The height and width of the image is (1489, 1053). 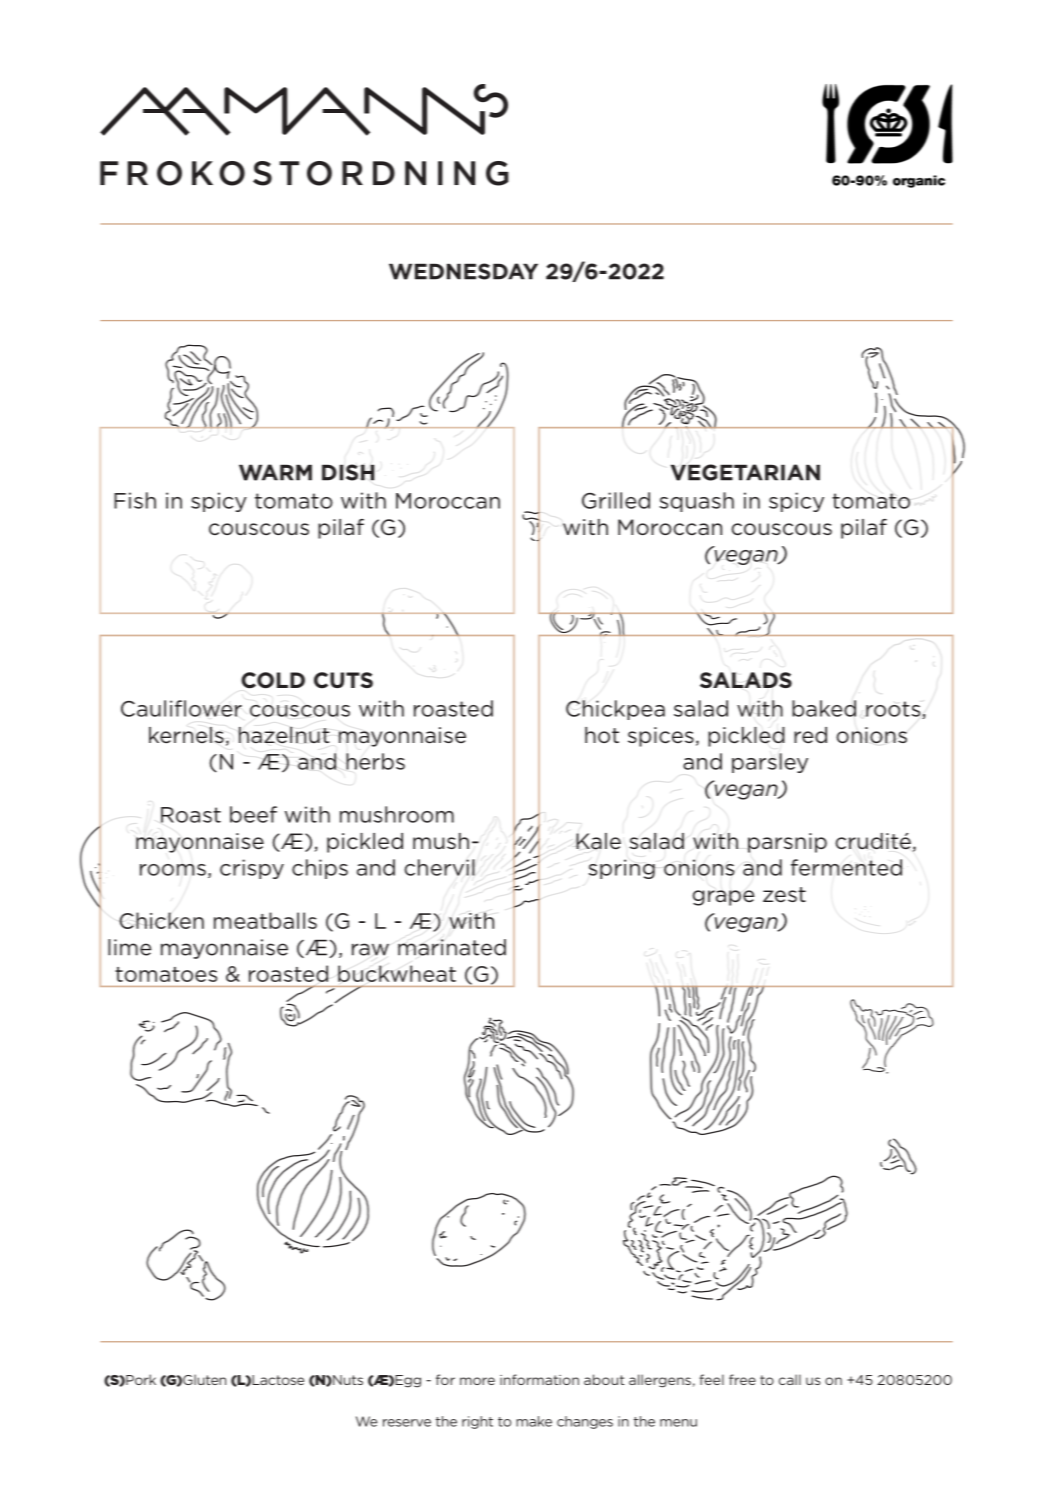 I want to click on zest, so click(x=784, y=895).
